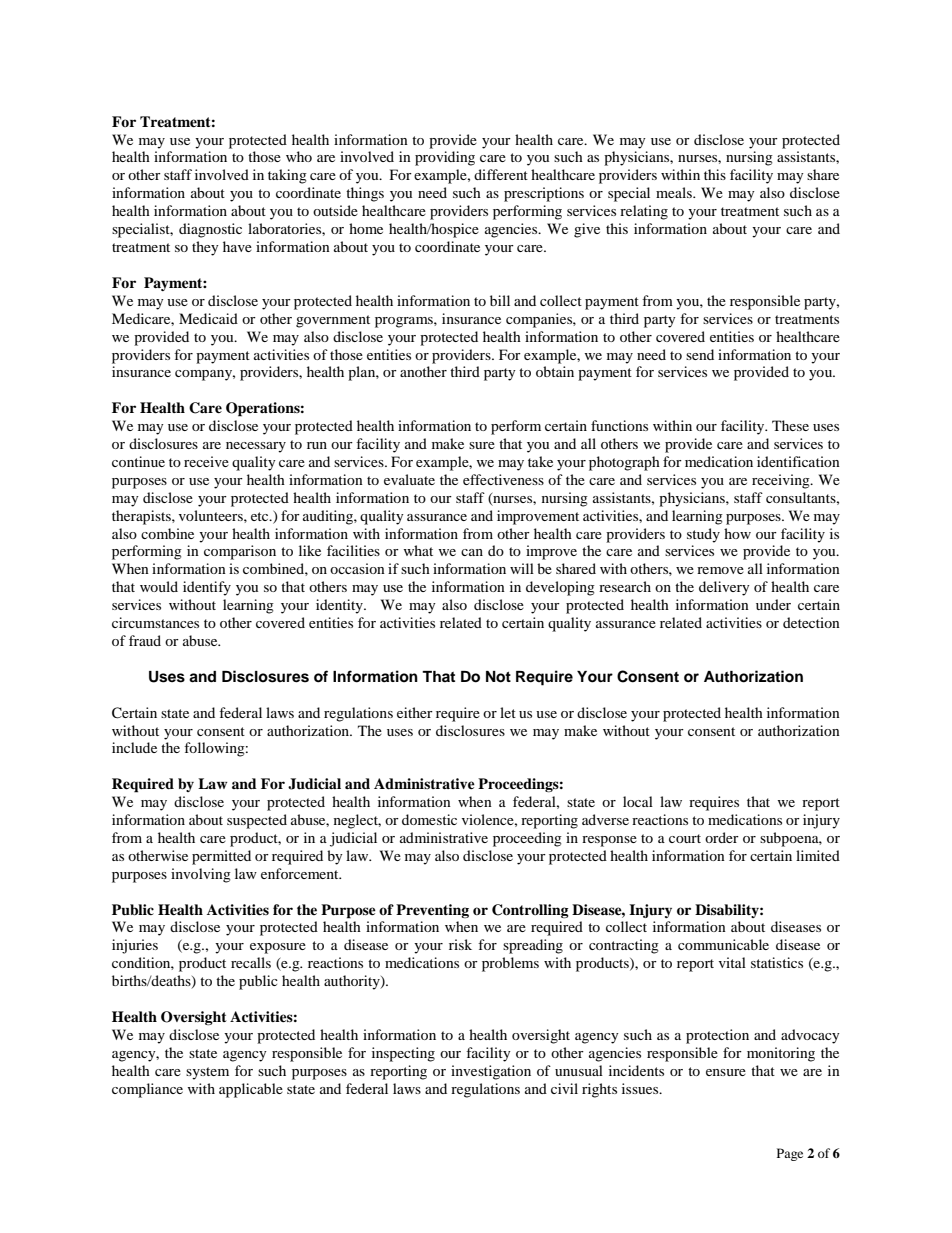  Describe the element at coordinates (675, 192) in the image. I see `meals` at that location.
